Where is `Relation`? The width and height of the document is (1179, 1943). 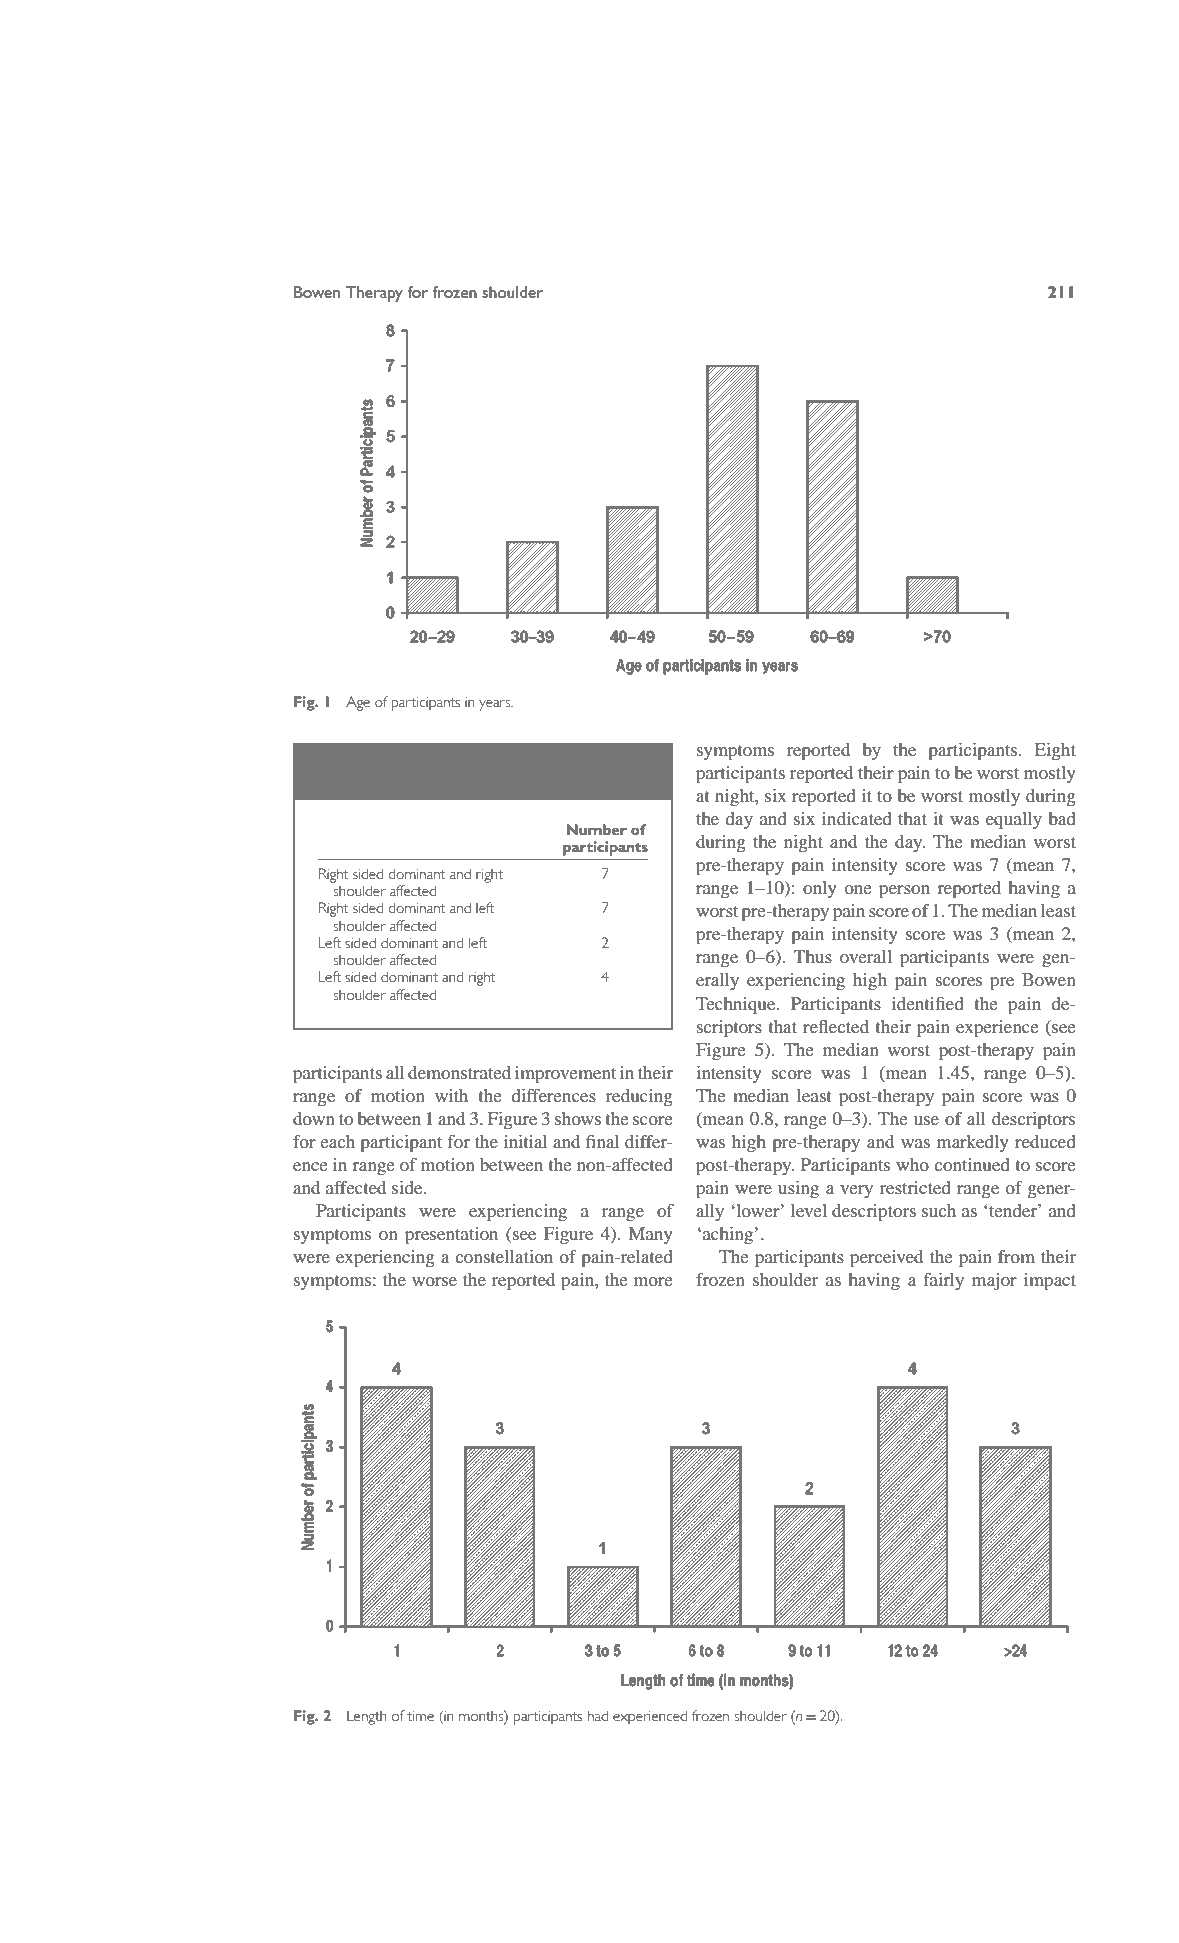
Relation is located at coordinates (414, 756).
